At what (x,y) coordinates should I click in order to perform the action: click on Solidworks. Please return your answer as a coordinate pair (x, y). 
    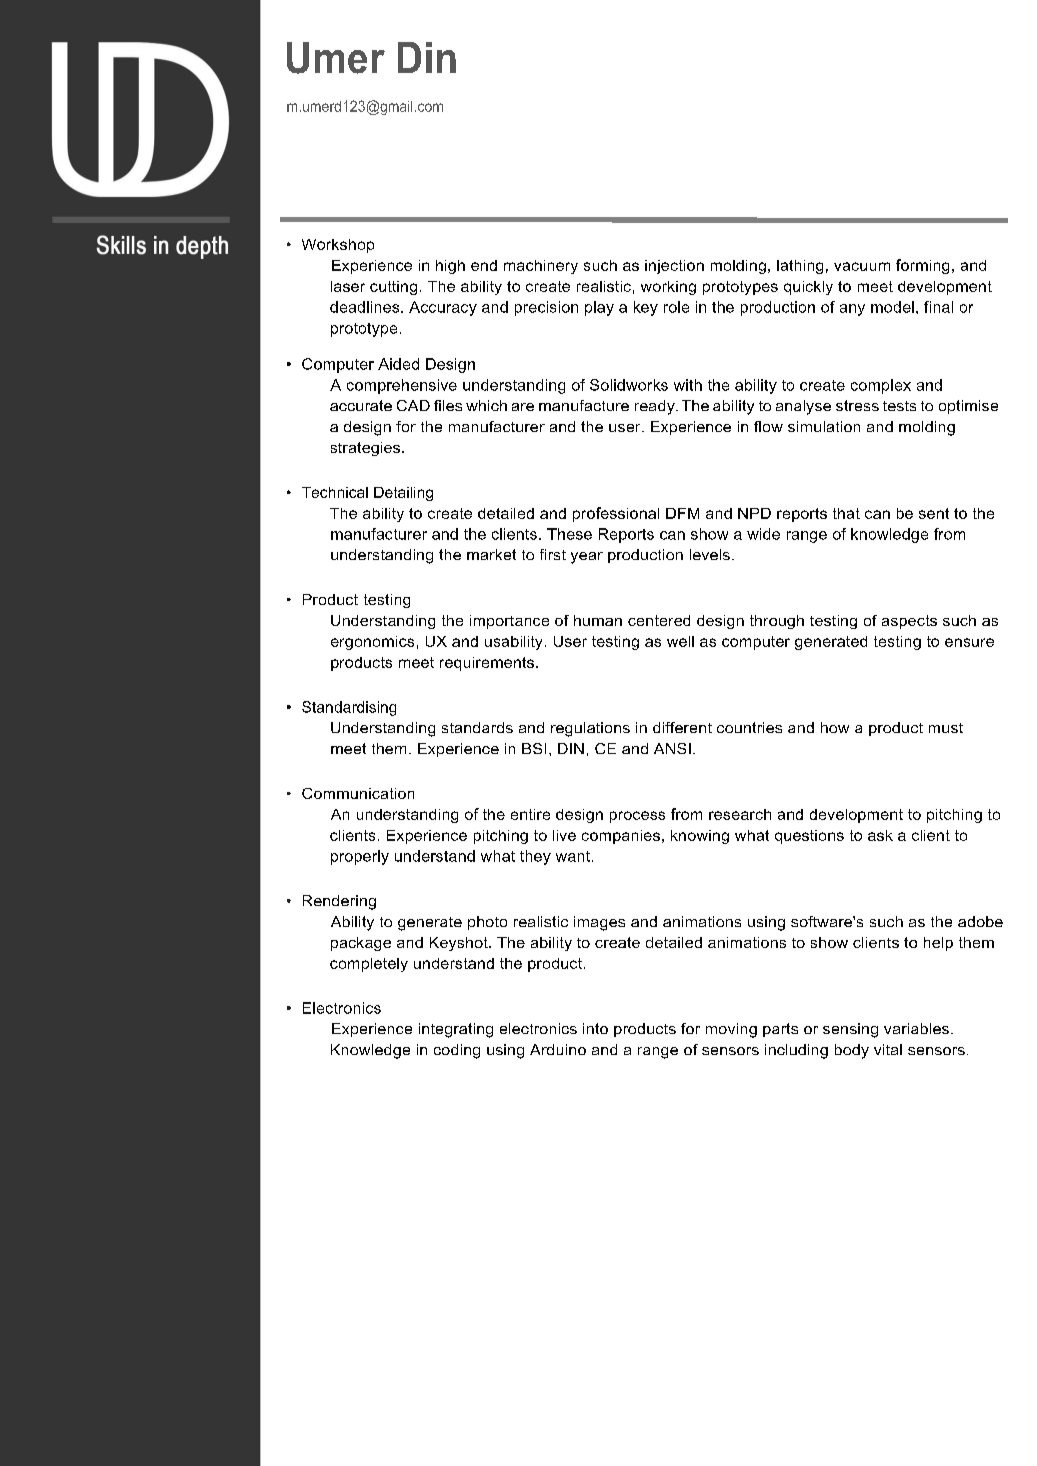
    Looking at the image, I should click on (629, 385).
